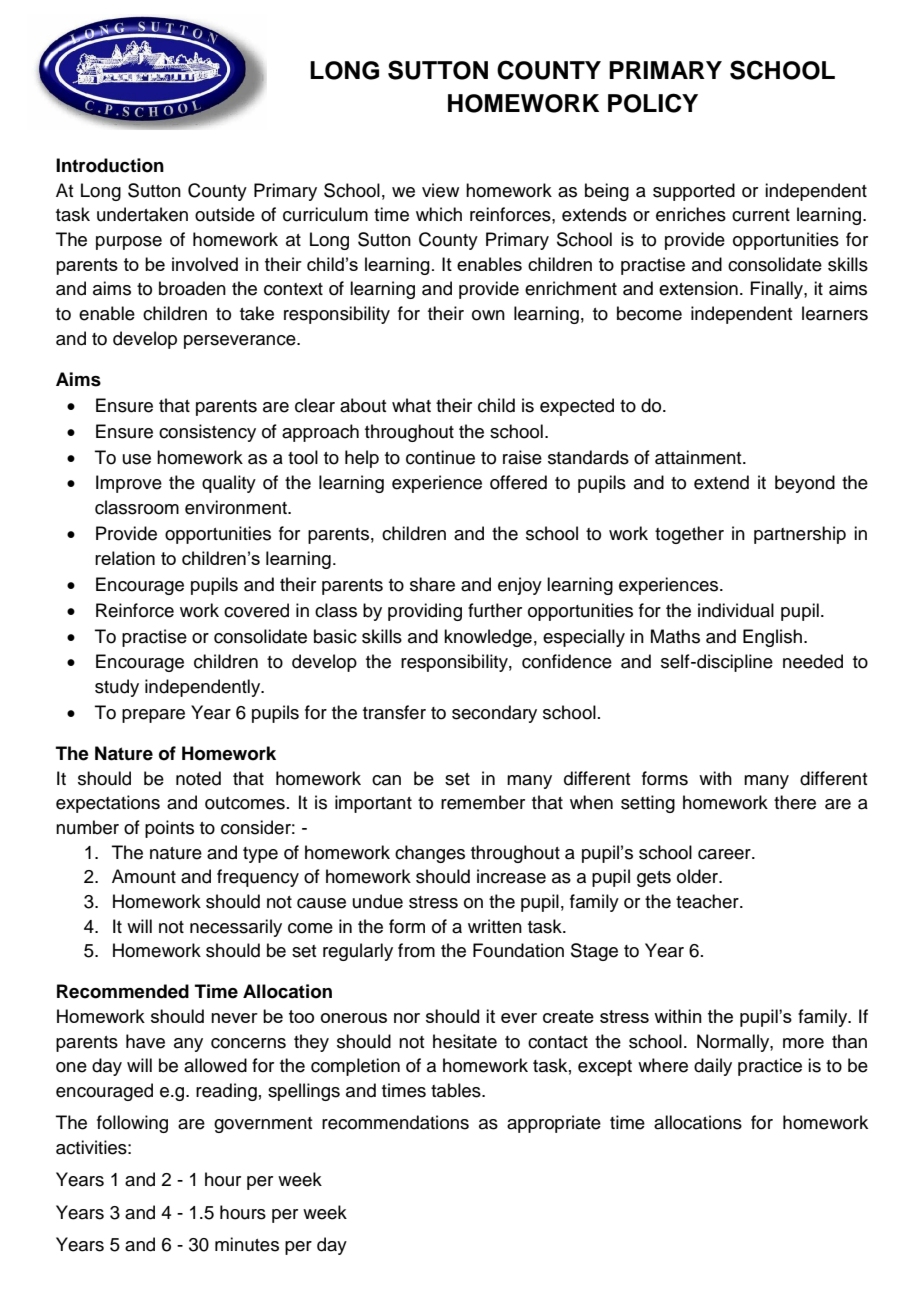  I want to click on Introduction, so click(110, 165).
